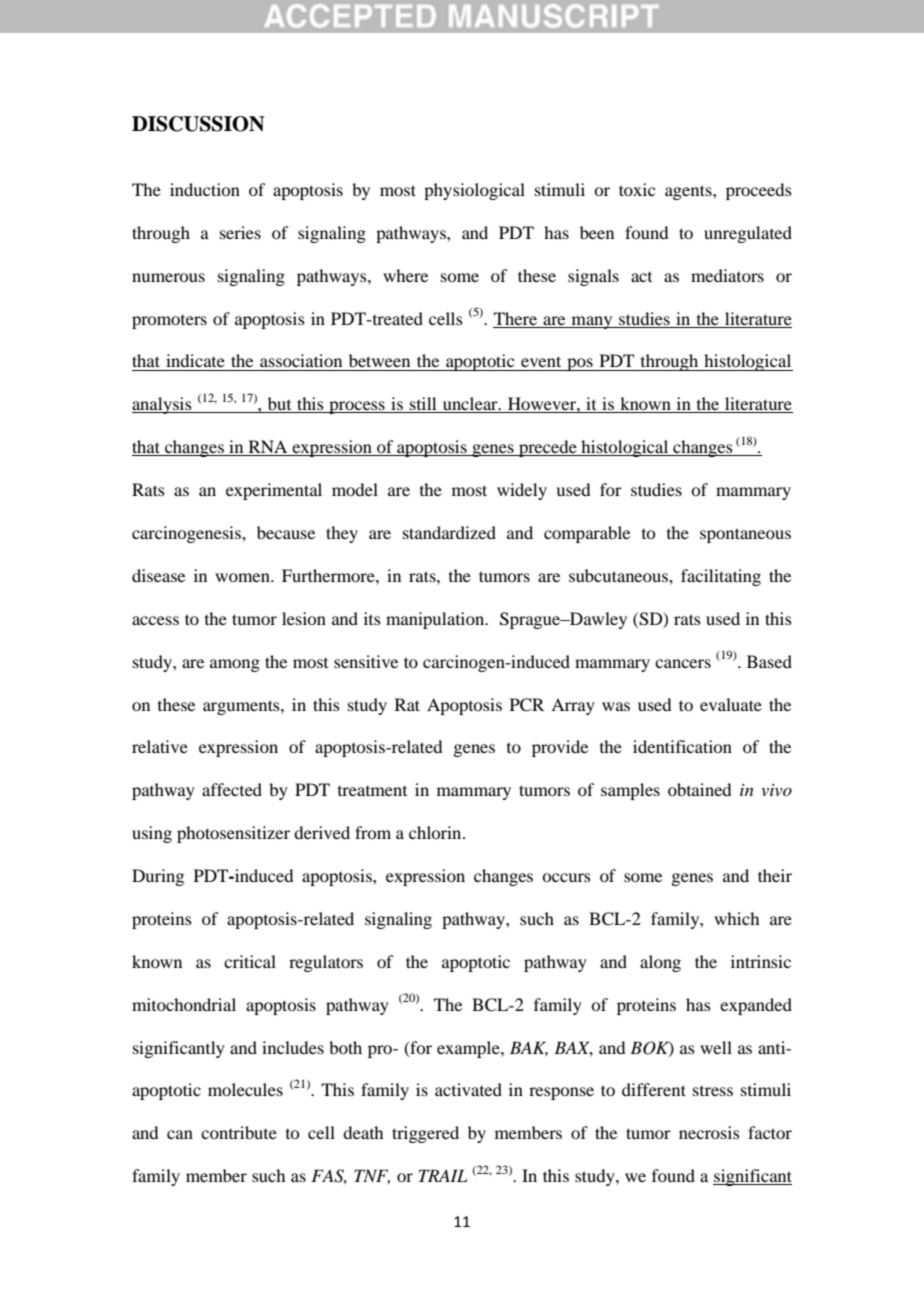 The image size is (924, 1308). Describe the element at coordinates (527, 705) in the screenshot. I see `PCR` at that location.
